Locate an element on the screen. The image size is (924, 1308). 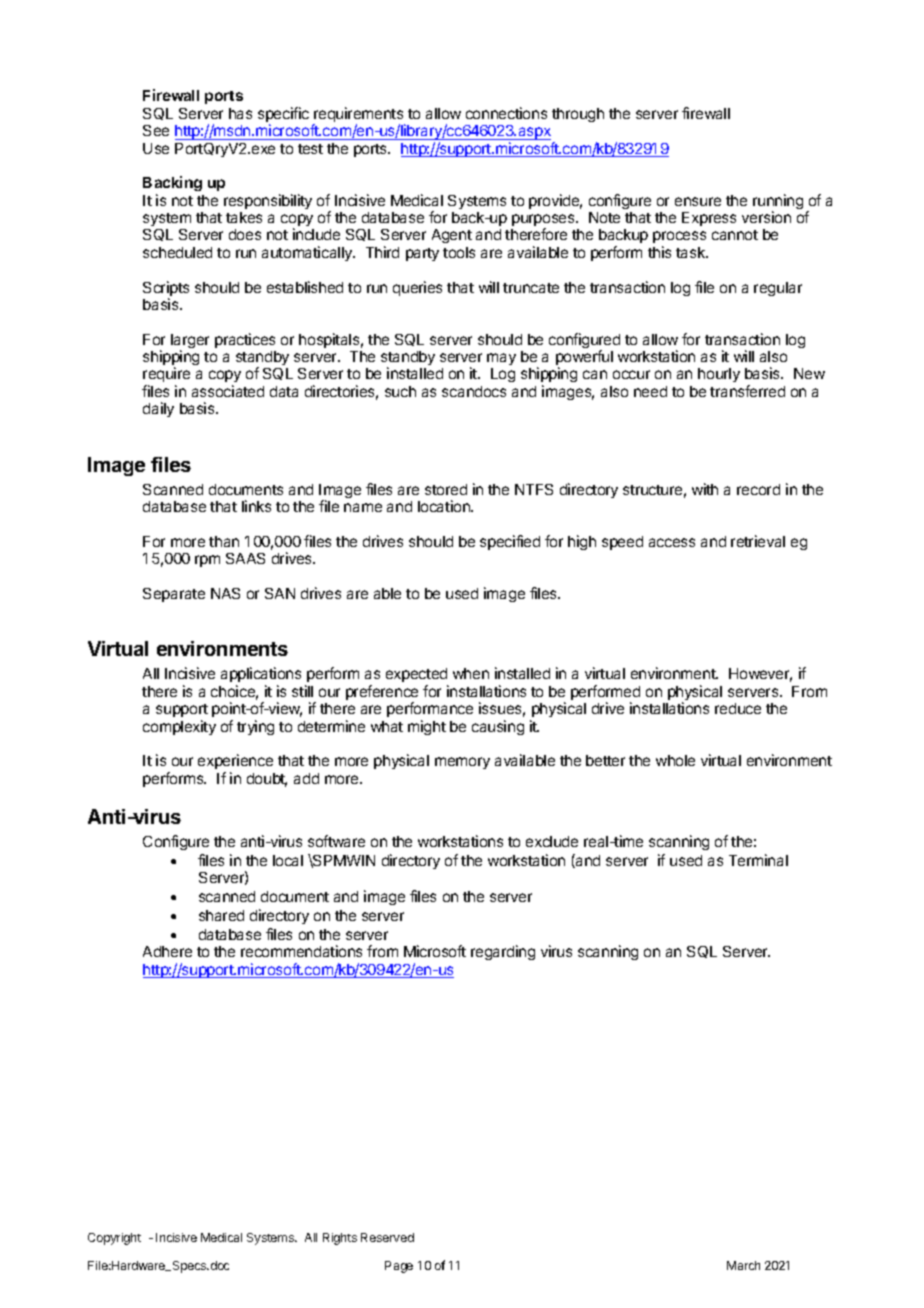
March is located at coordinates (743, 1265).
